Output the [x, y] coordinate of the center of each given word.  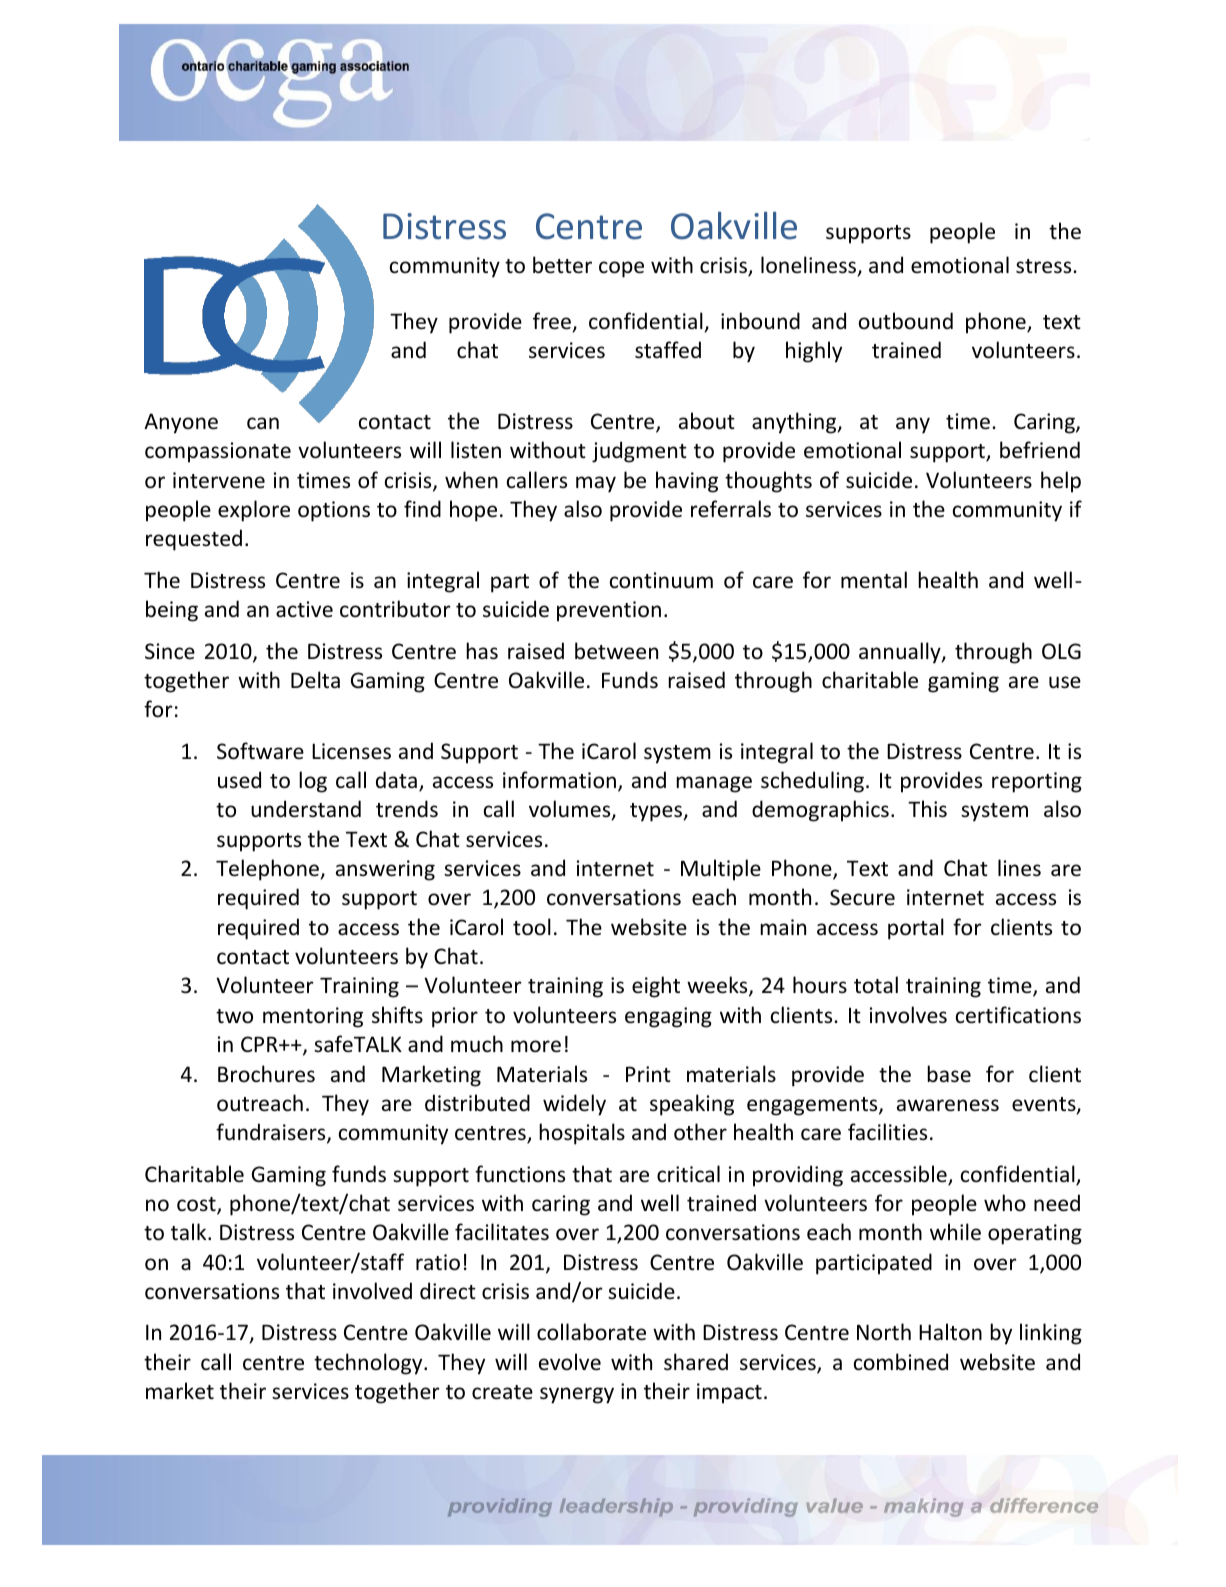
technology [369, 1364]
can [263, 423]
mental [874, 579]
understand [306, 809]
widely [574, 1105]
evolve [570, 1362]
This [927, 809]
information [559, 780]
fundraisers [272, 1133]
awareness [948, 1105]
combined [901, 1362]
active [304, 609]
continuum [661, 580]
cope [621, 269]
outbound [906, 320]
